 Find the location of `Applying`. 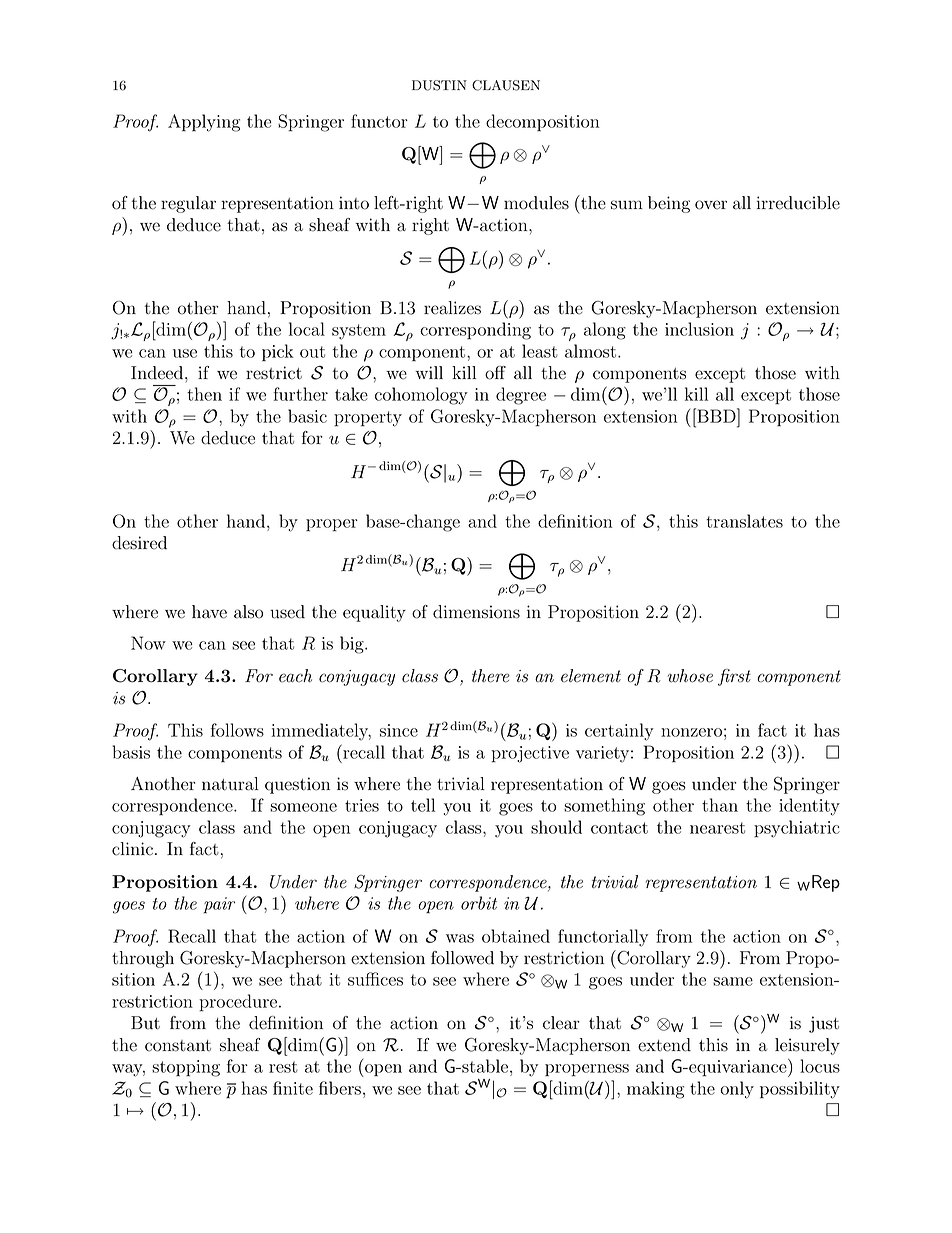

Applying is located at coordinates (204, 123).
